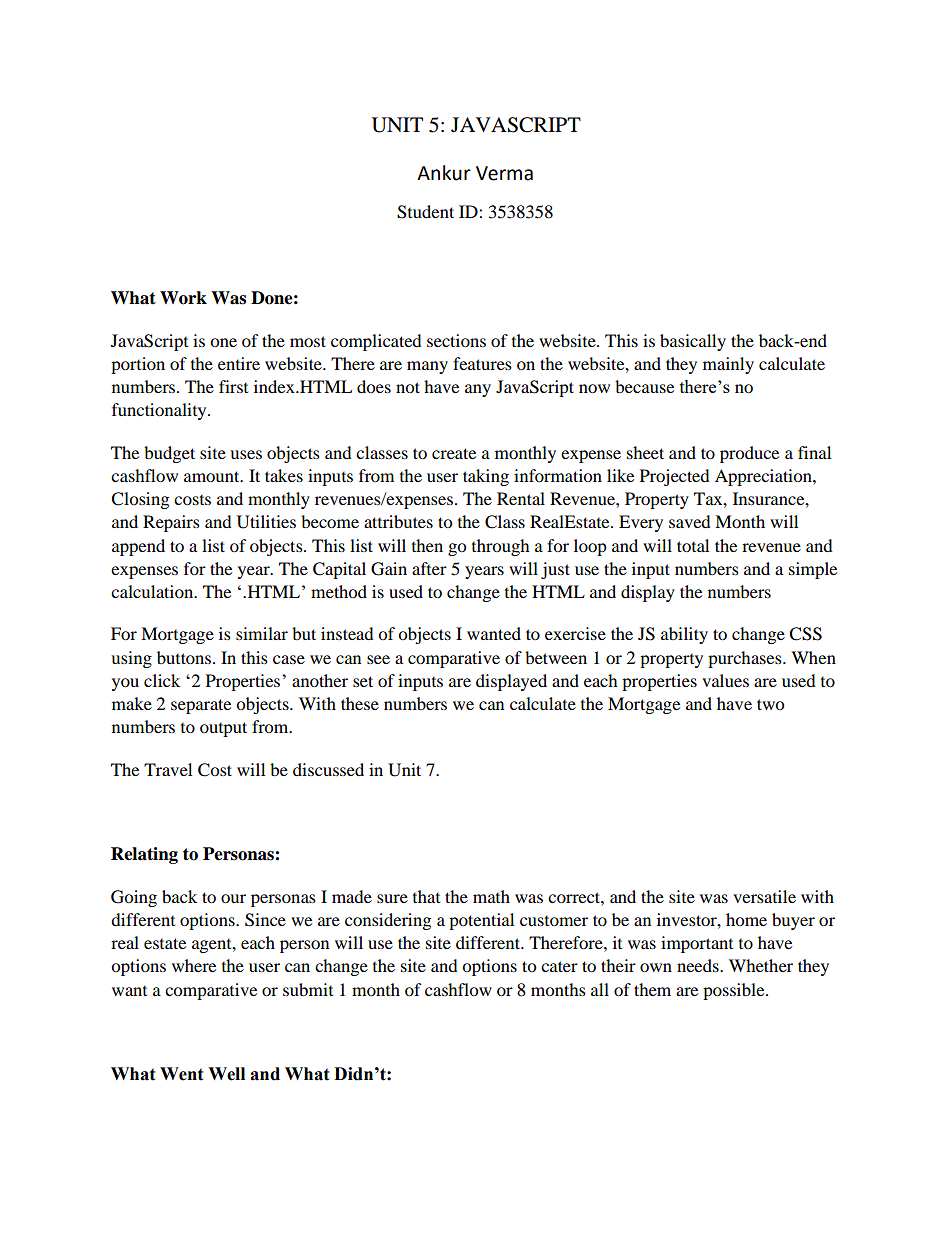 The height and width of the page is (1233, 952). I want to click on produce, so click(749, 454).
